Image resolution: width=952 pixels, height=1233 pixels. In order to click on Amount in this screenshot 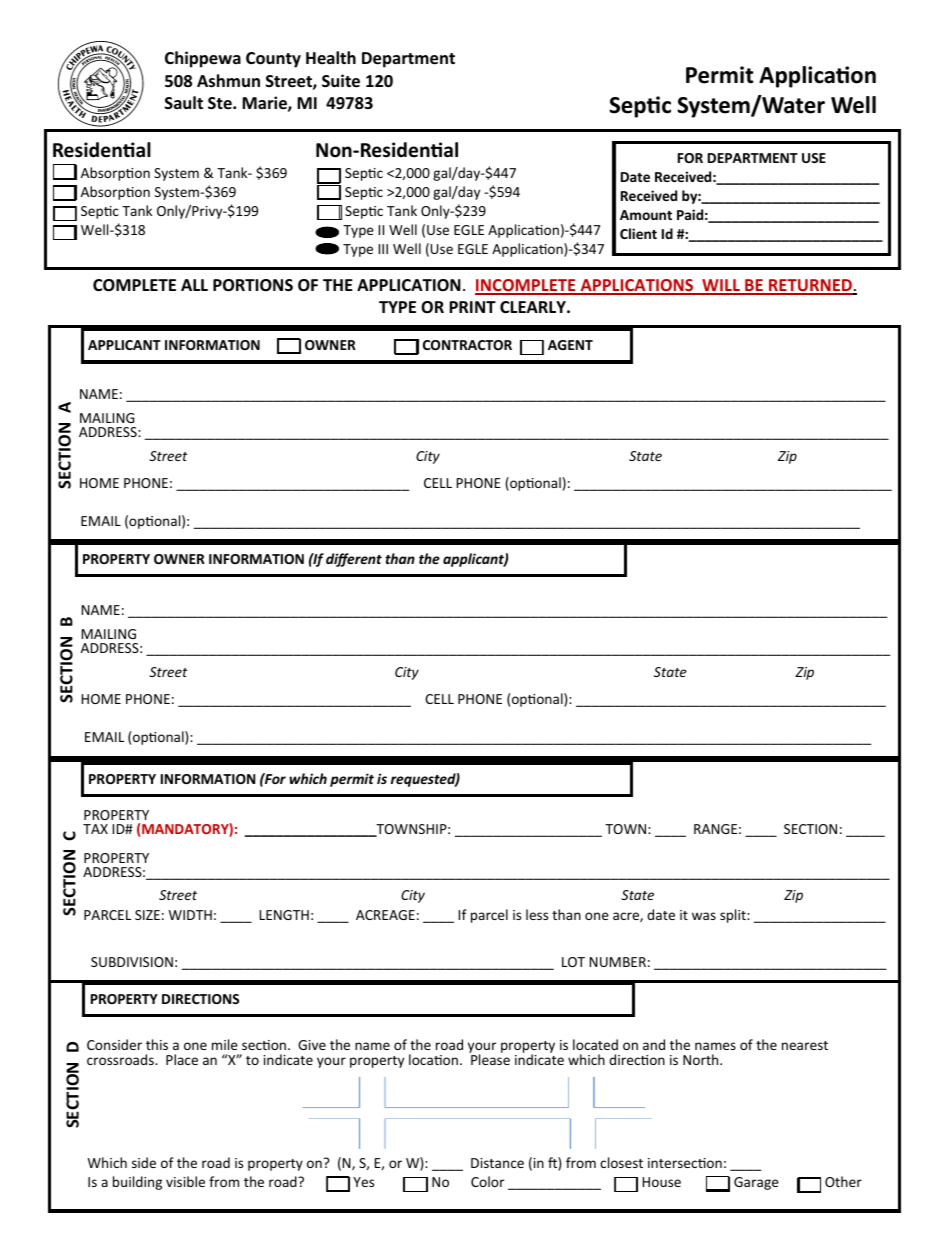, I will do `click(646, 215)`.
